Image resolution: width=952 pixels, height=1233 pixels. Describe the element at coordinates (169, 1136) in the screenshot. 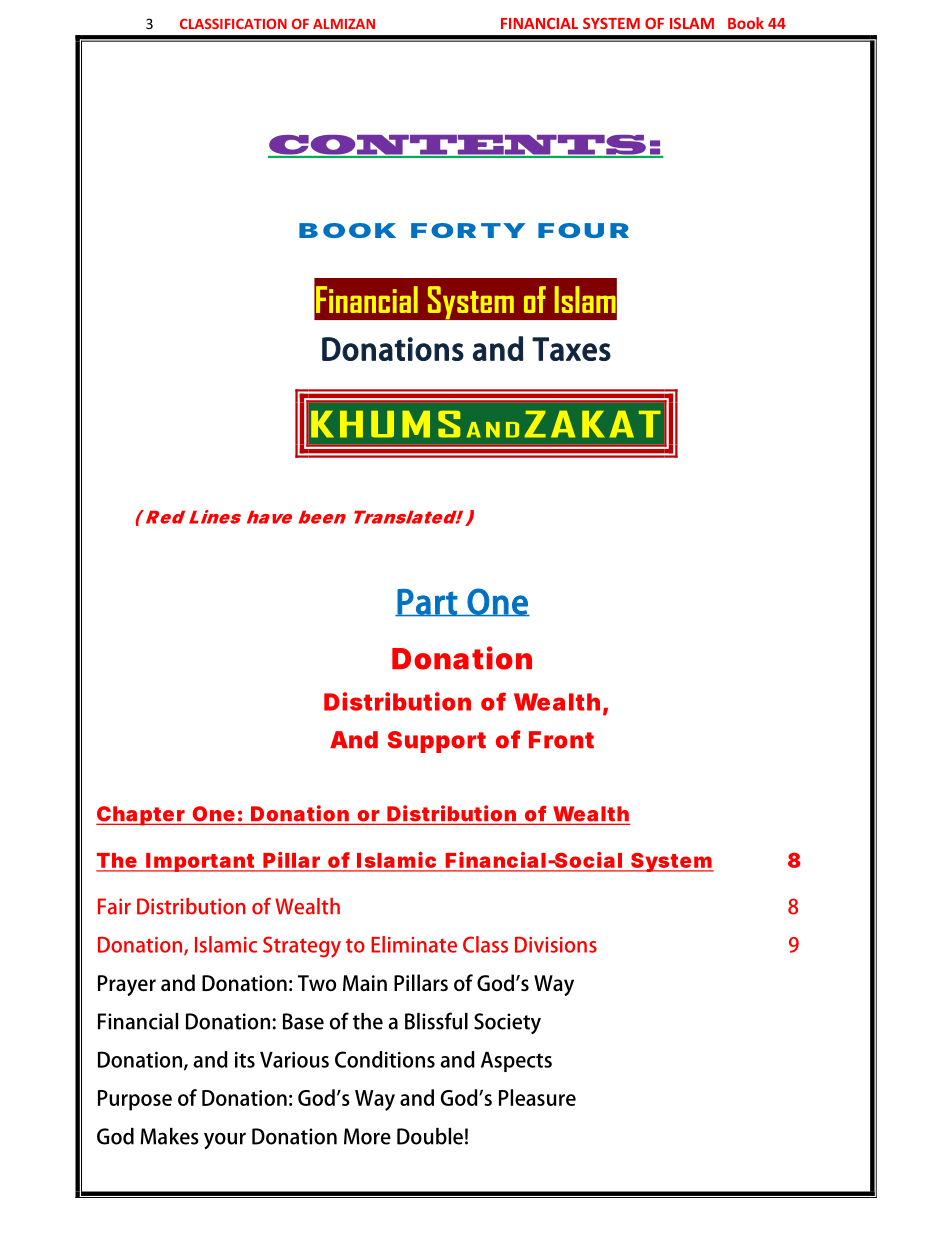

I see `Makes` at that location.
